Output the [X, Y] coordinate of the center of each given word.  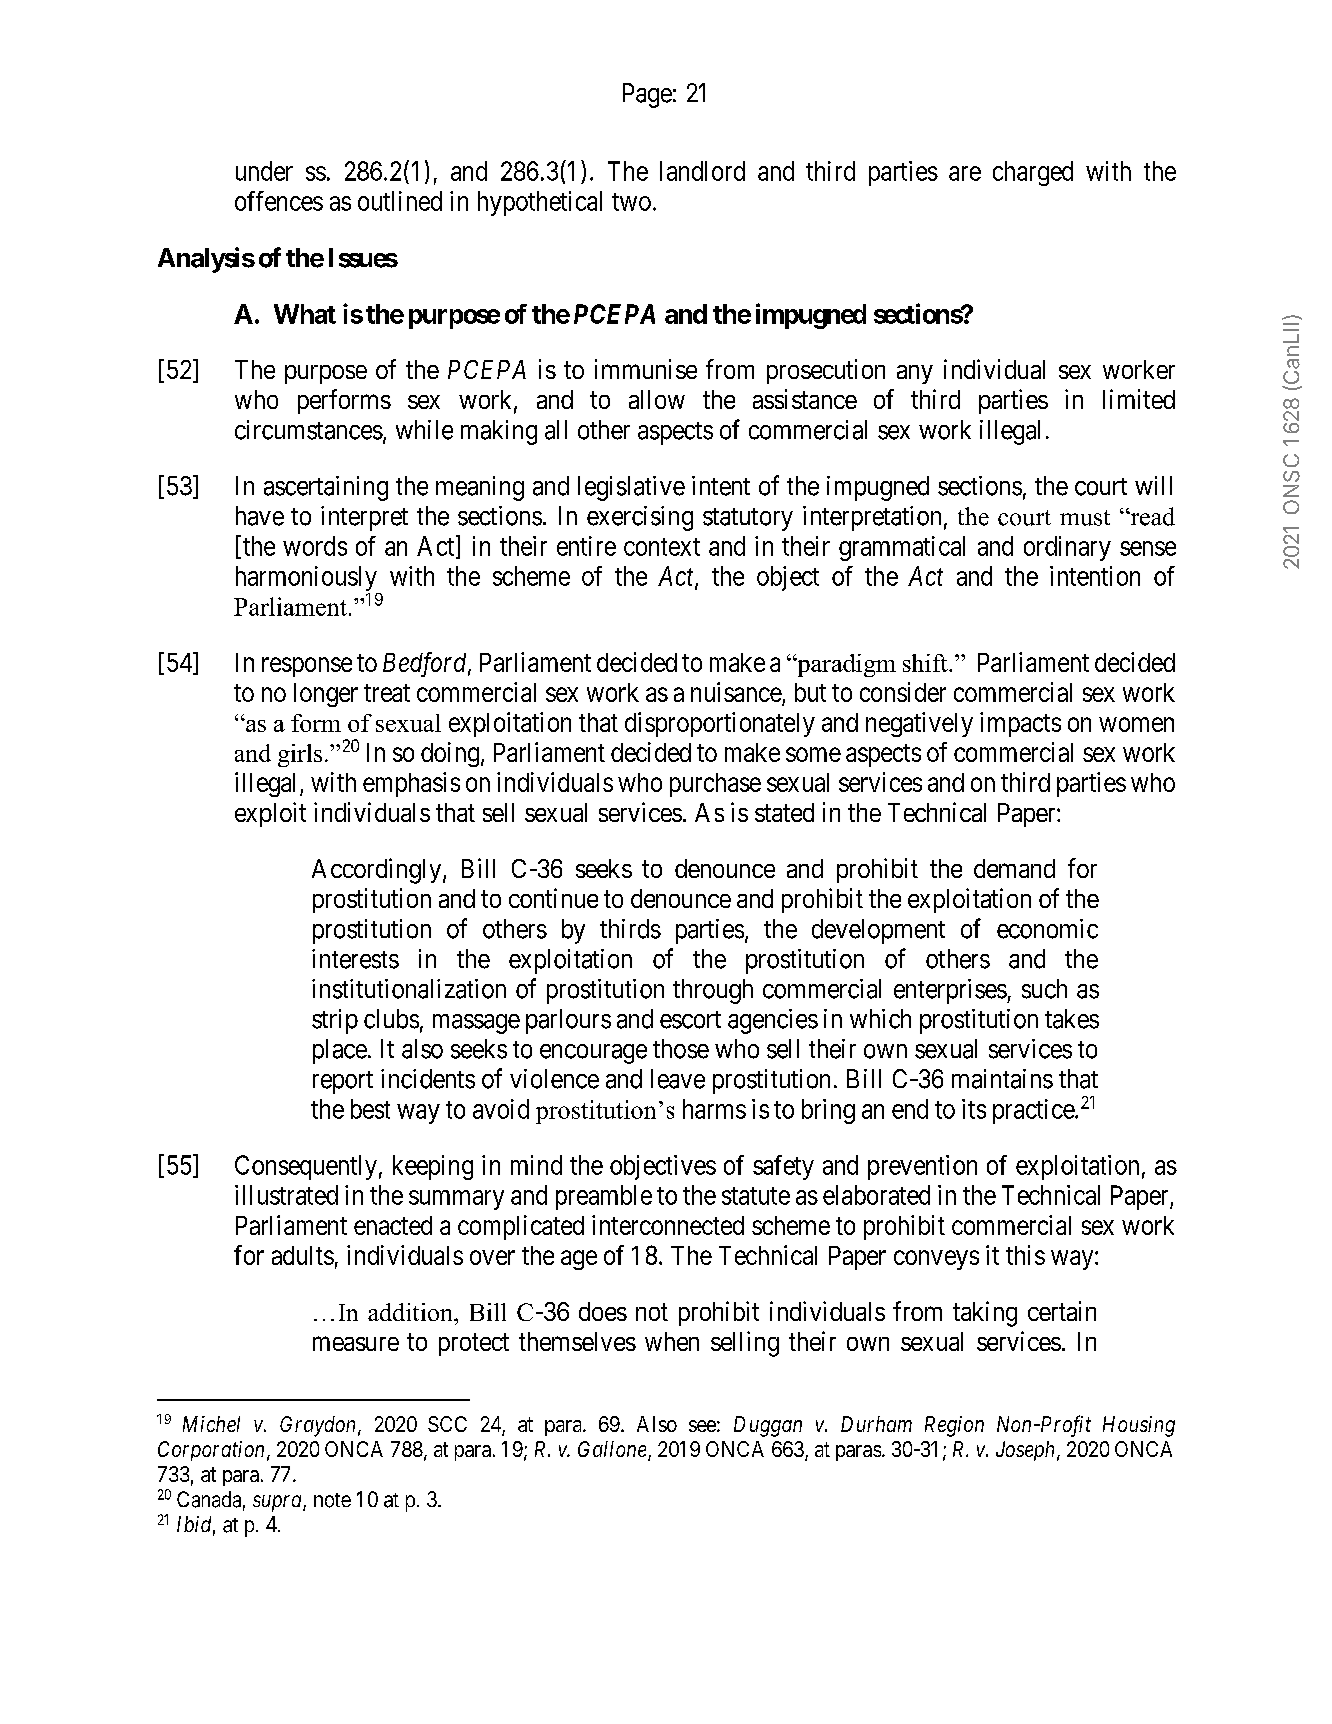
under [264, 171]
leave [678, 1079]
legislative [631, 488]
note [332, 1500]
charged [1033, 173]
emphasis [411, 784]
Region [954, 1426]
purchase [715, 785]
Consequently [306, 1167]
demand [1014, 868]
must [1085, 518]
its [974, 1109]
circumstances [309, 430]
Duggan [768, 1426]
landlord [702, 171]
